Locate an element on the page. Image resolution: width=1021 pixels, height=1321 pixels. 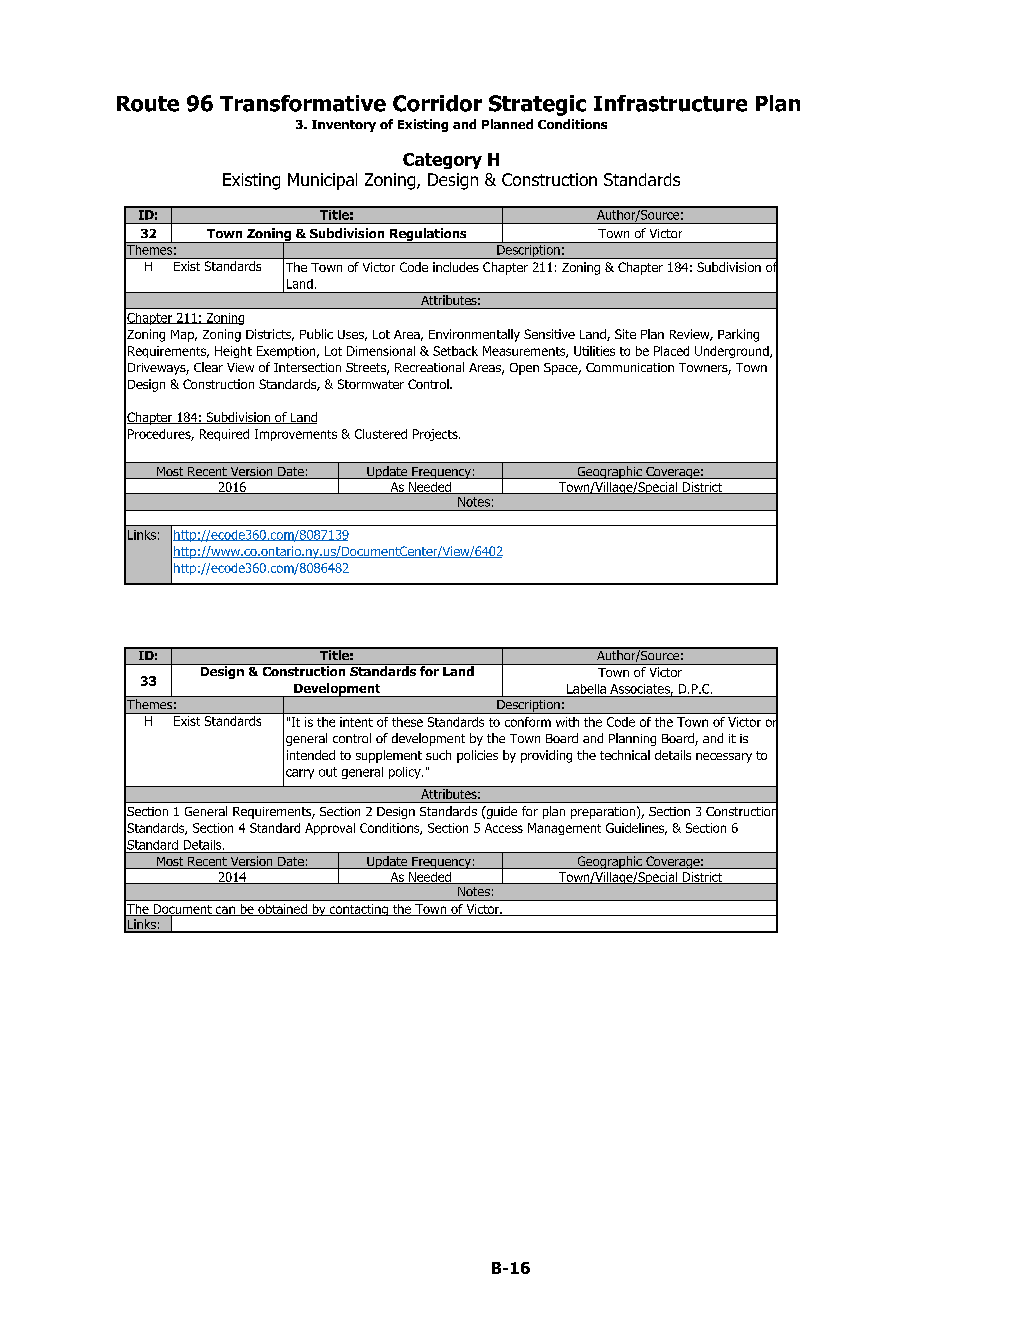
Infrastructure is located at coordinates (670, 103).
